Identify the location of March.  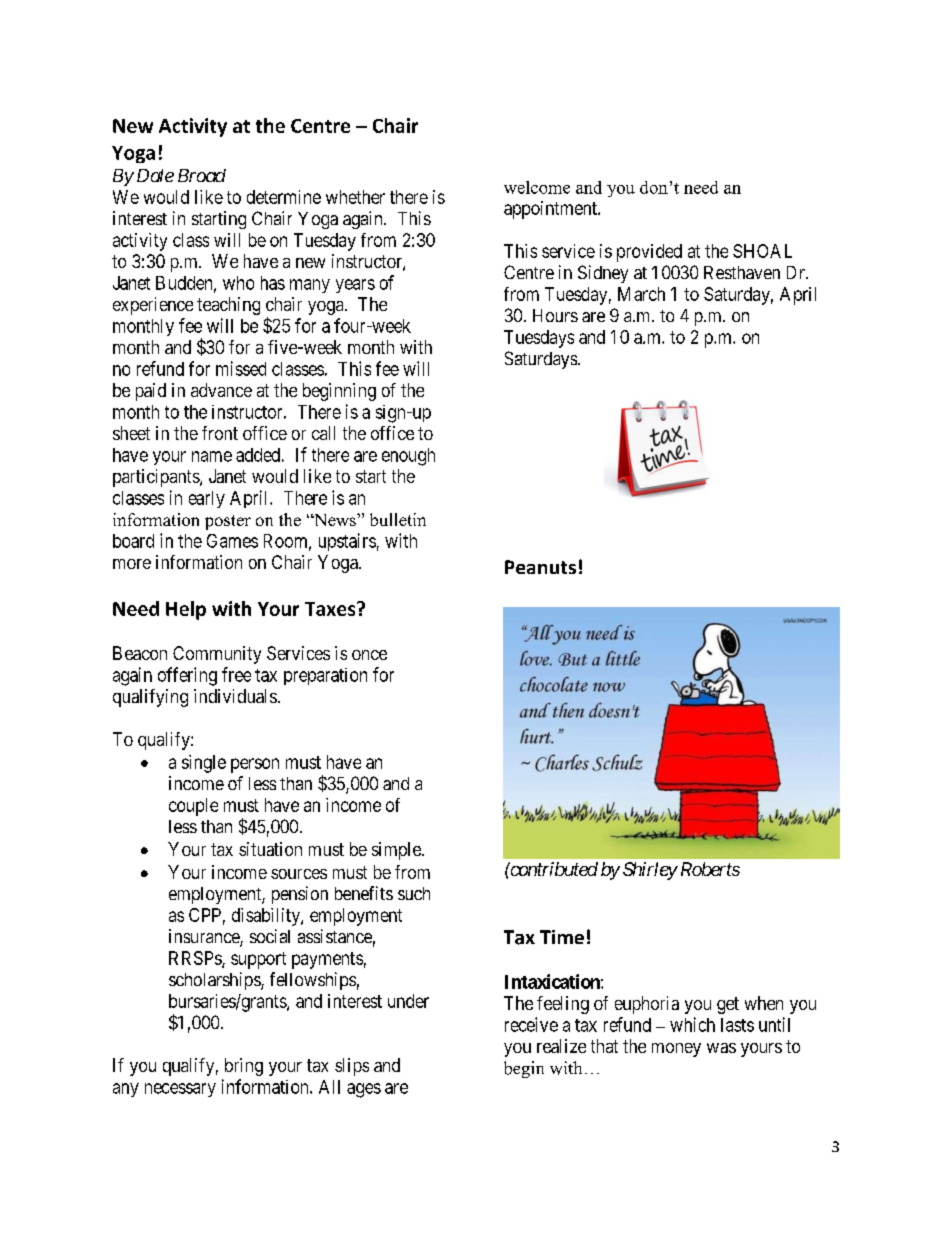
(641, 294).
